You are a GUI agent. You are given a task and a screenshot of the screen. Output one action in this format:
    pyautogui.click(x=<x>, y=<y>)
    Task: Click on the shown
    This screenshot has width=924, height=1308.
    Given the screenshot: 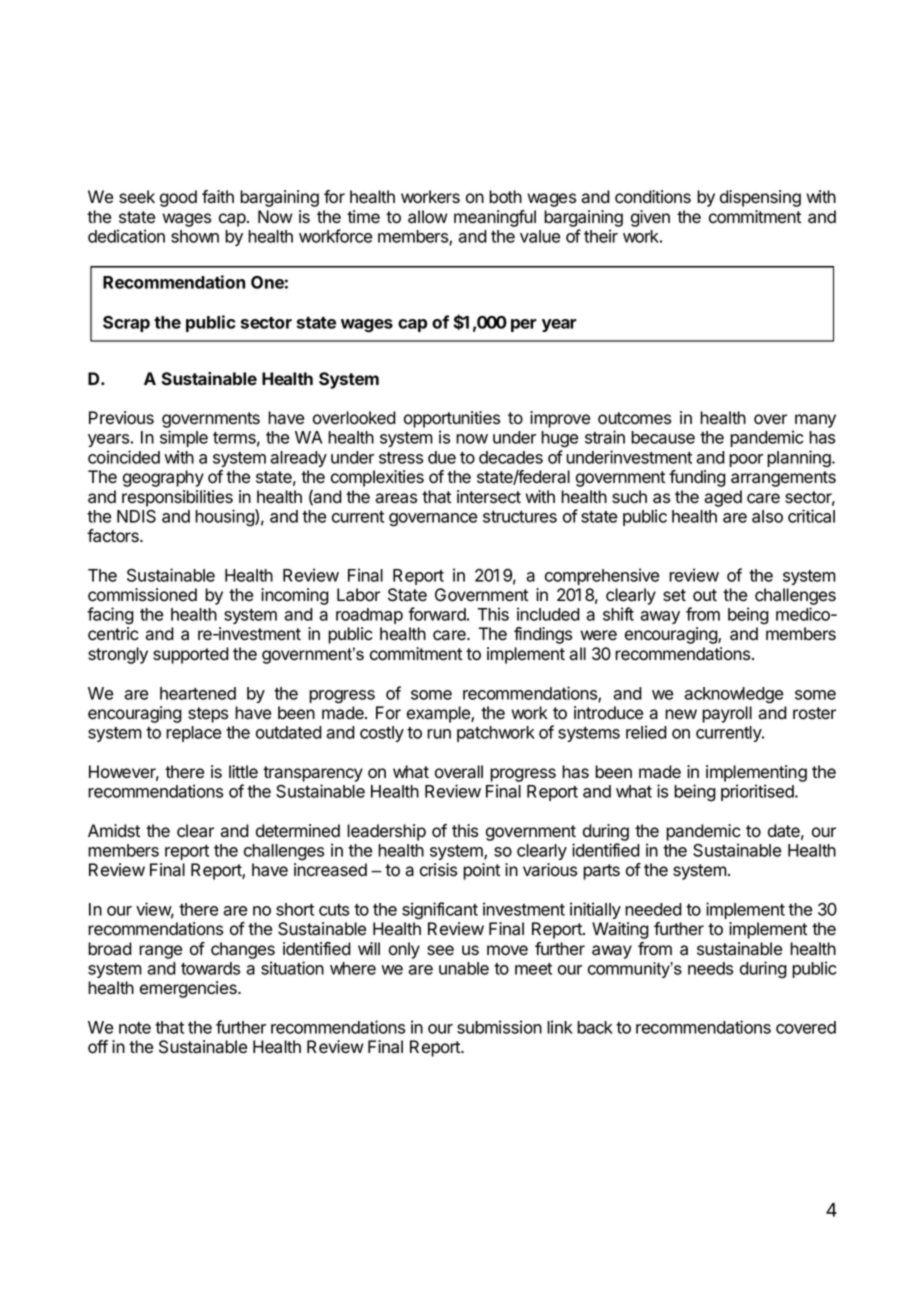 What is the action you would take?
    pyautogui.click(x=195, y=236)
